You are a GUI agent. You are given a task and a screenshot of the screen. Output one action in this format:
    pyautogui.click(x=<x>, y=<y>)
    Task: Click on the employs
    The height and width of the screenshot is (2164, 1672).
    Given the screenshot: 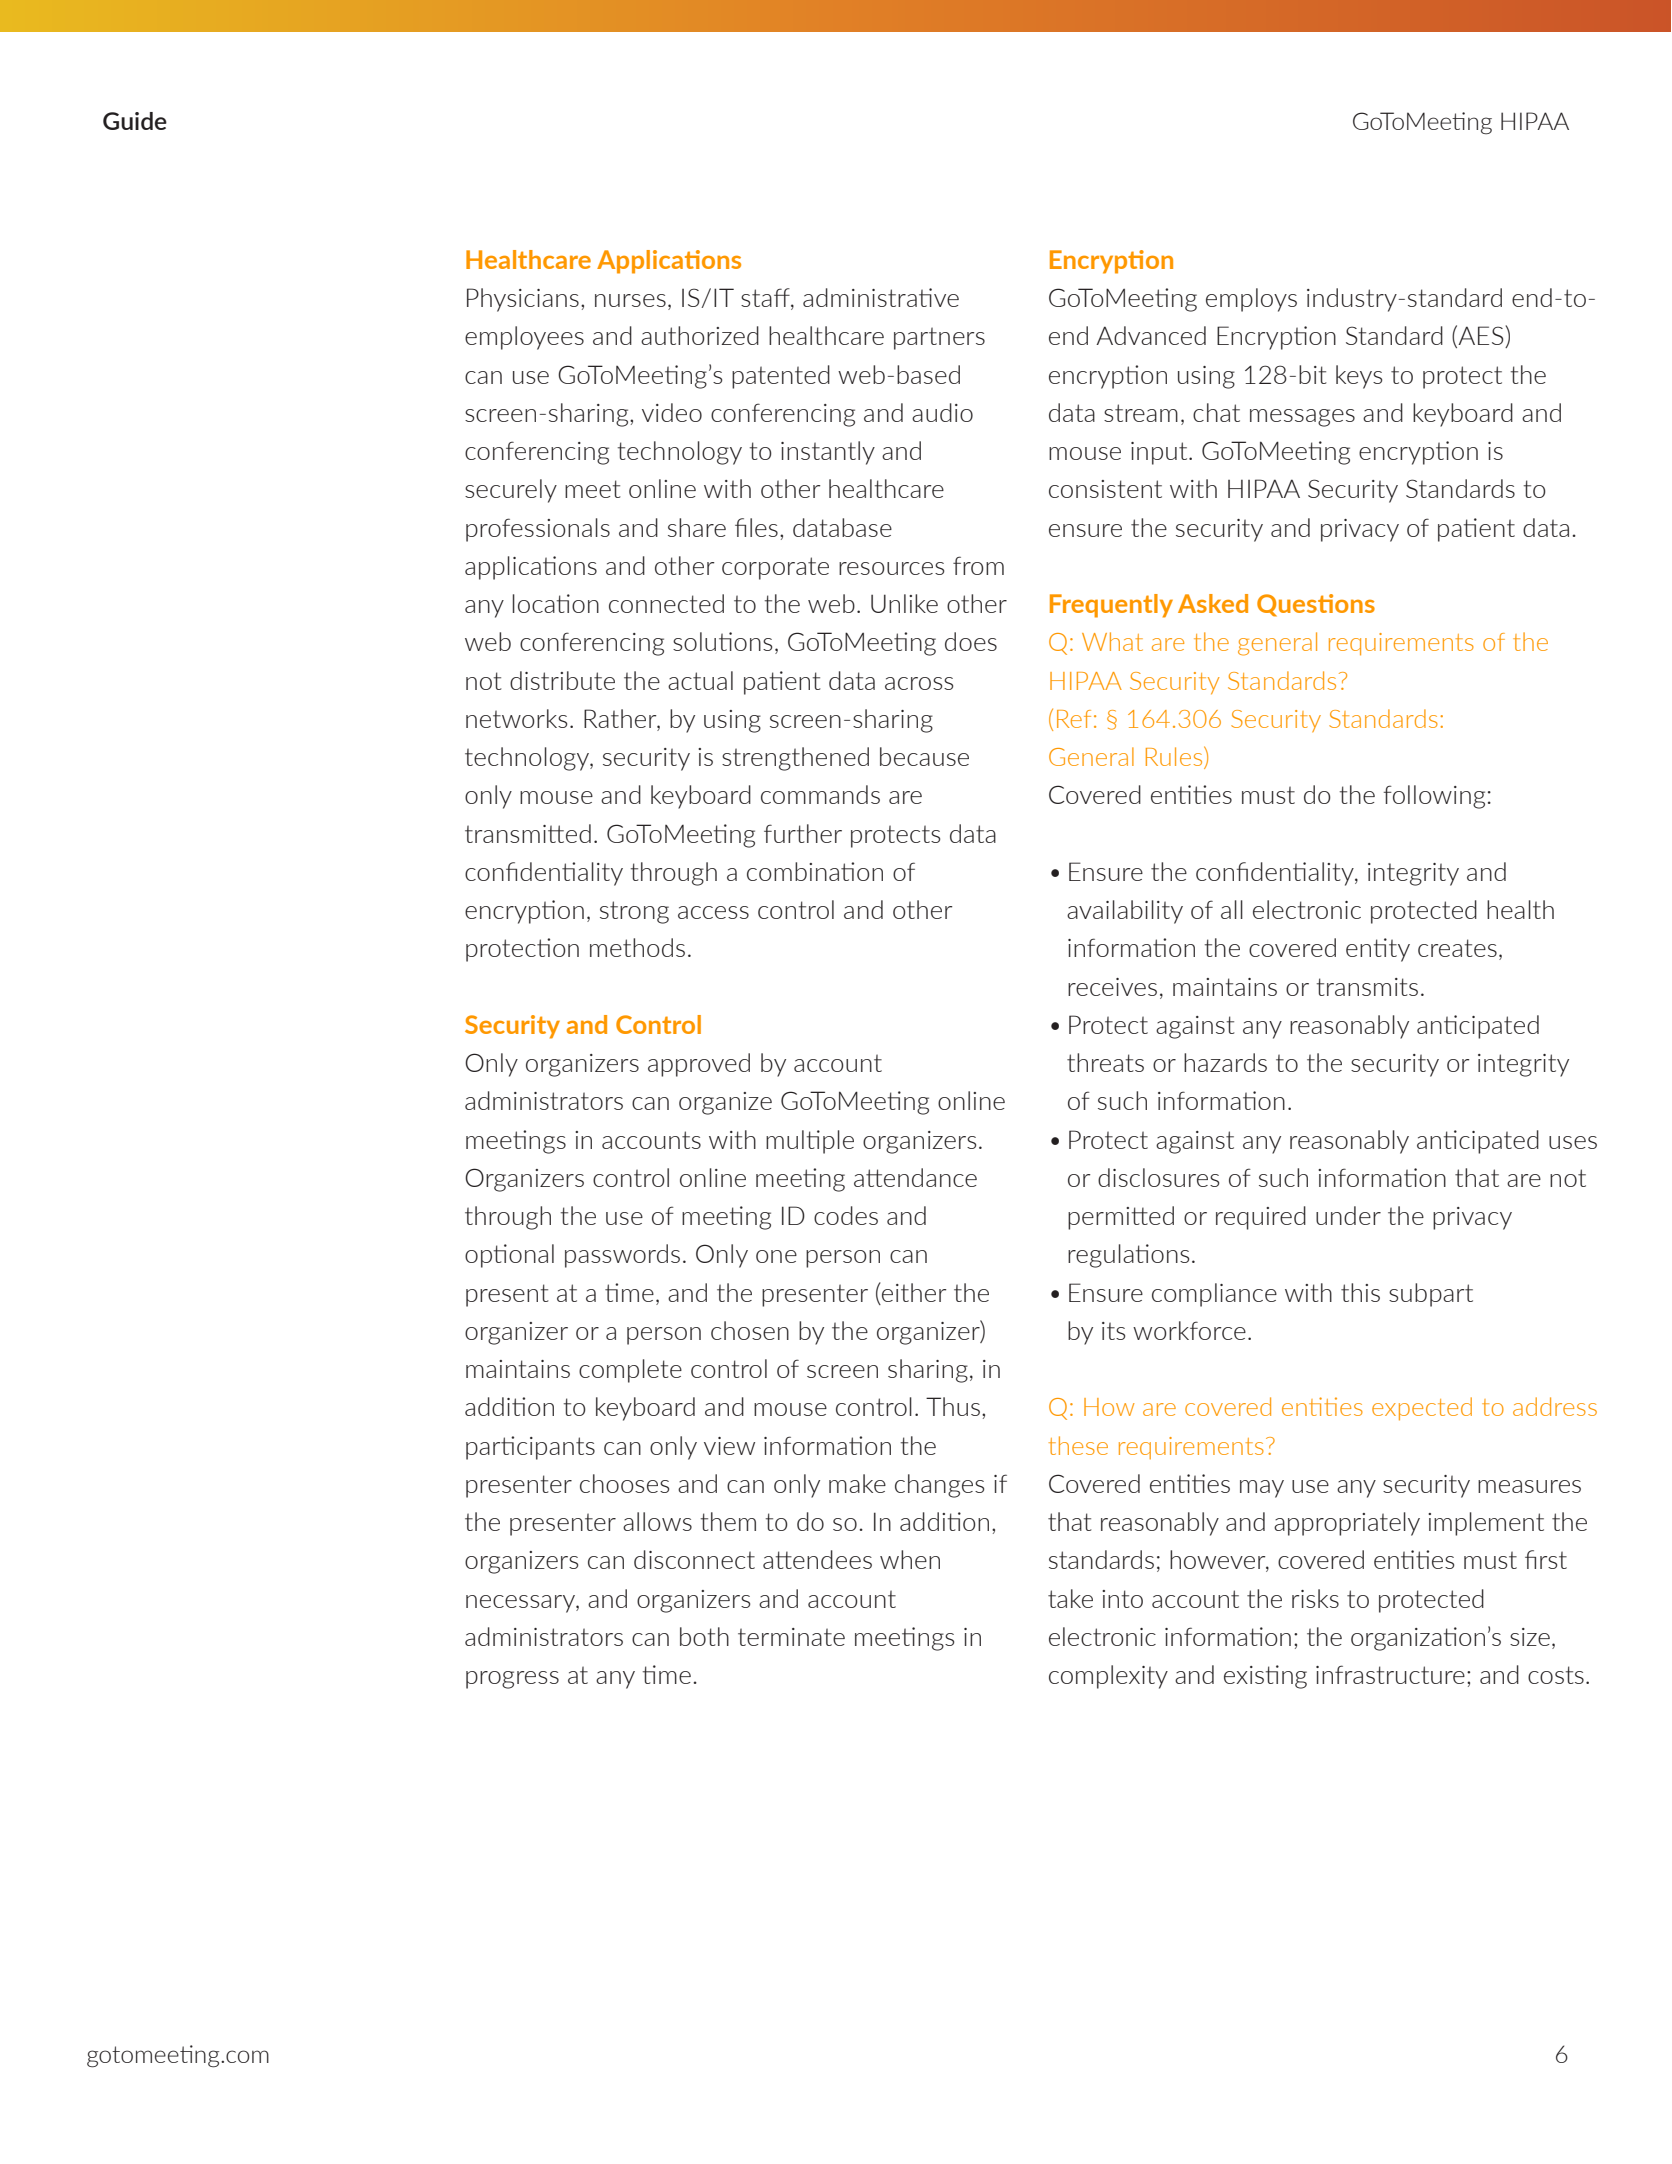 What is the action you would take?
    pyautogui.click(x=1251, y=300)
